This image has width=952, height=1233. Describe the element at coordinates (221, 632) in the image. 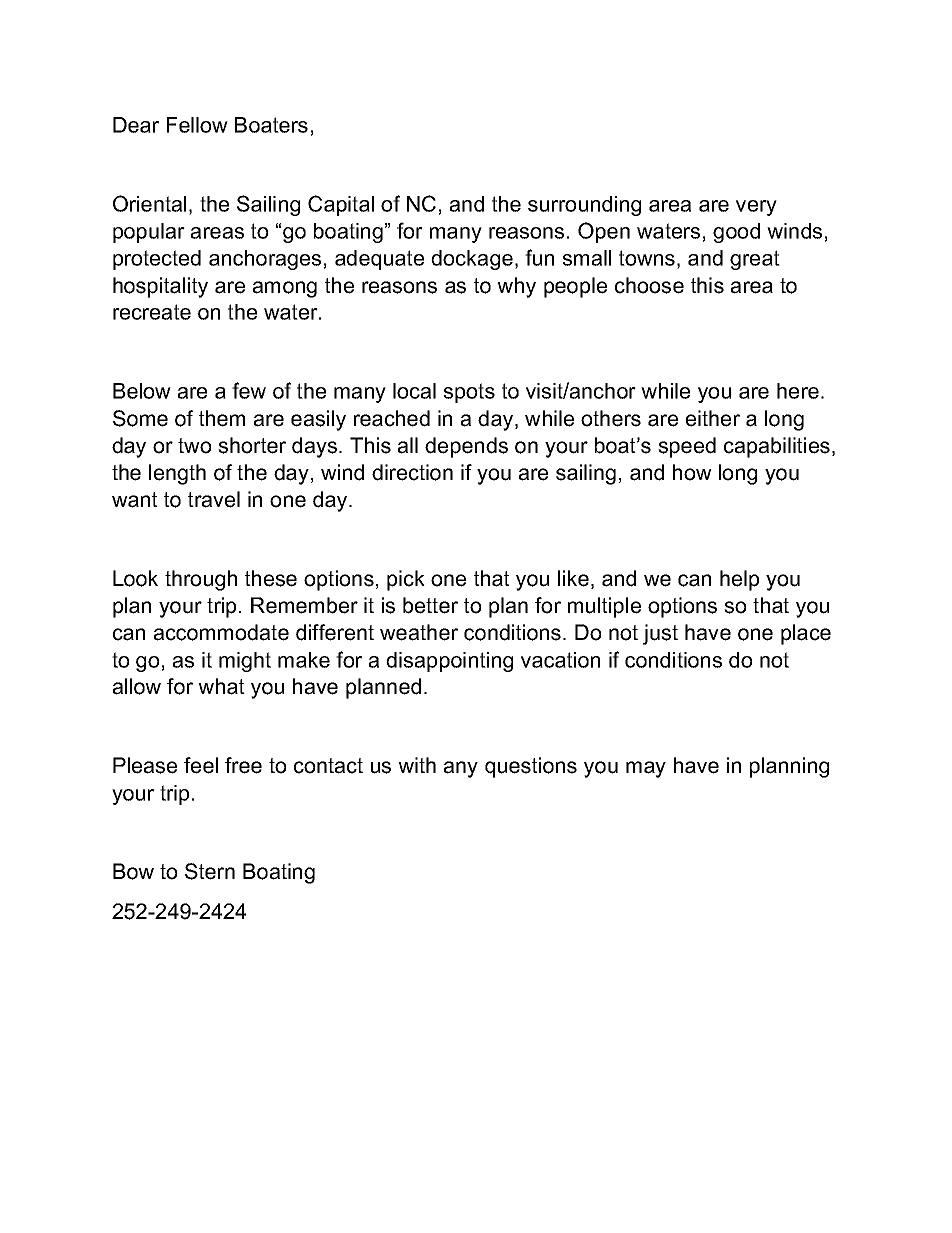

I see `accommodate` at that location.
